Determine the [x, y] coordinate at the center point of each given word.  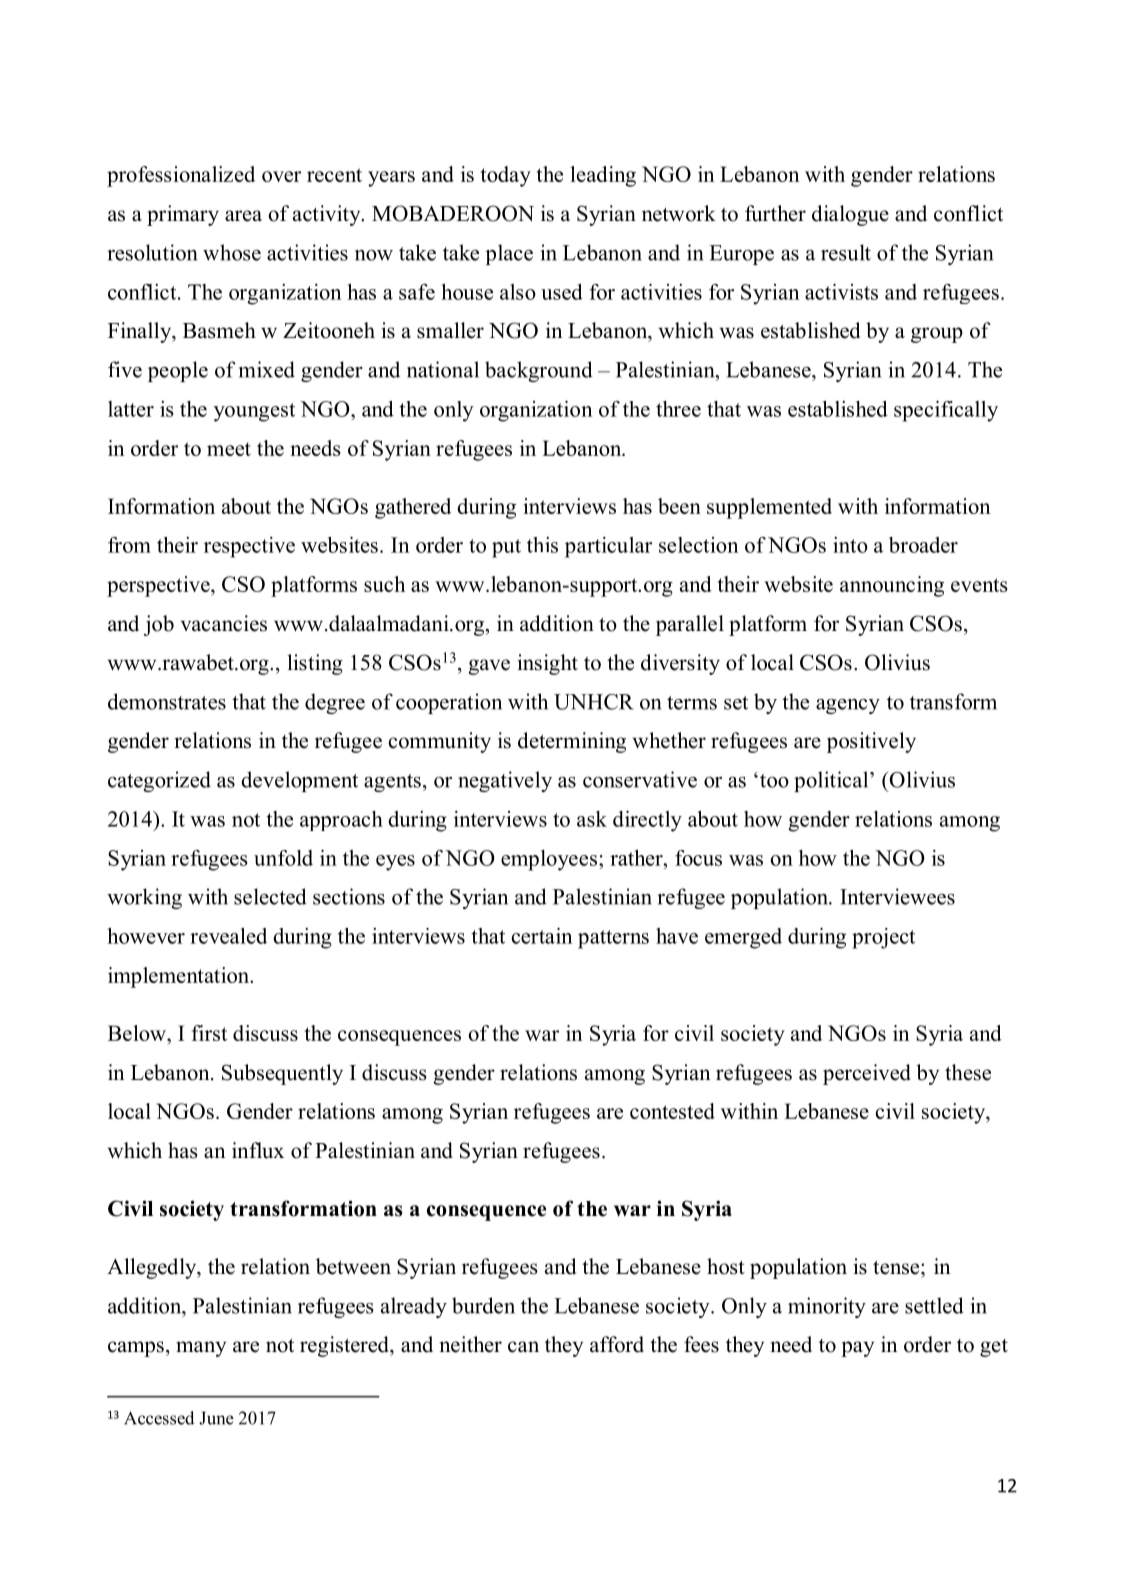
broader [923, 545]
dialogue [850, 215]
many [201, 1349]
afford [617, 1344]
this [542, 545]
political [832, 781]
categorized [159, 781]
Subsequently [282, 1074]
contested [672, 1111]
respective [249, 547]
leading [603, 176]
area [243, 216]
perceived [867, 1074]
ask [592, 819]
